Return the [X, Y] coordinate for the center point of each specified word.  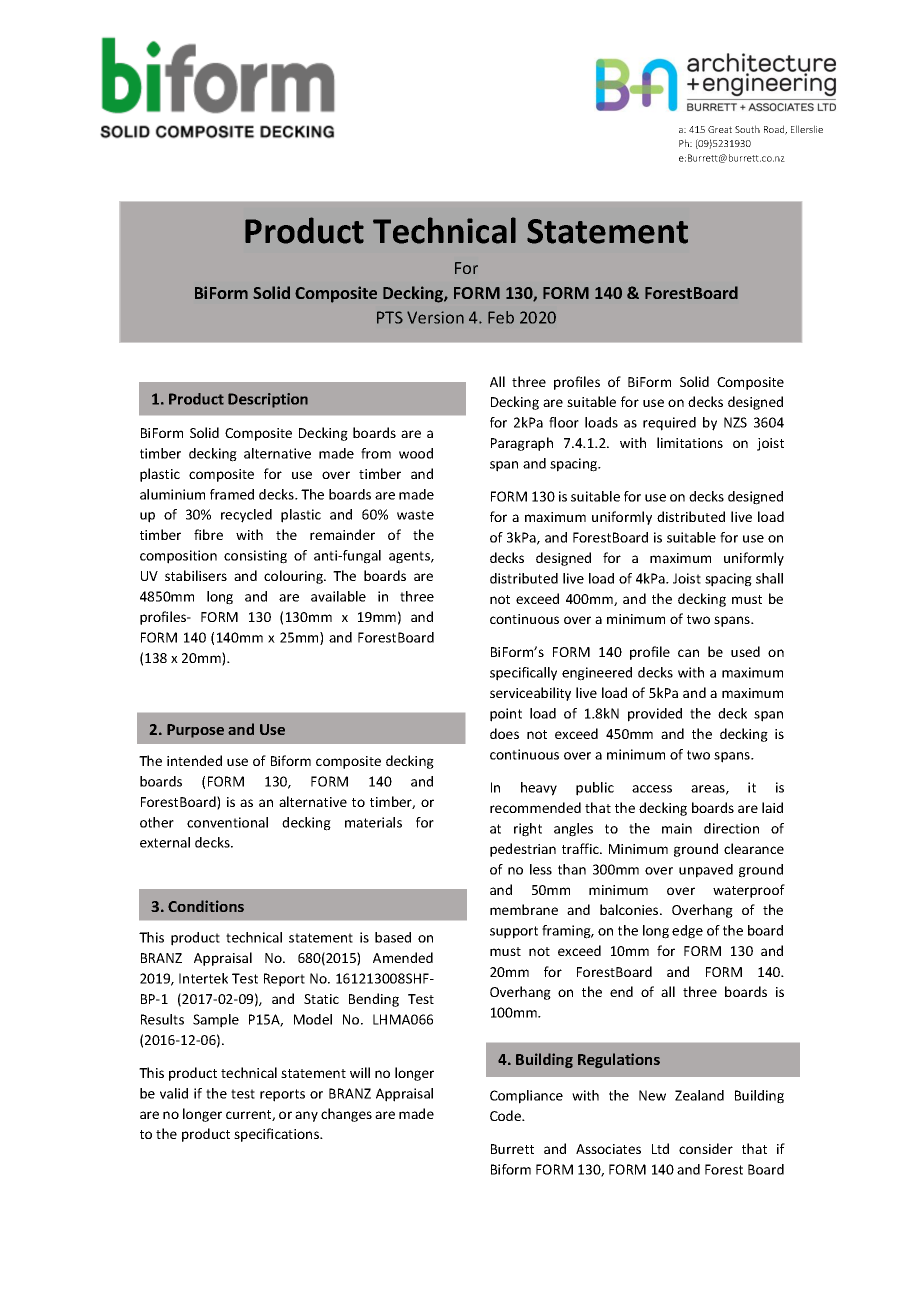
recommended [535, 807]
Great [720, 129]
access [652, 789]
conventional [227, 822]
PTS [390, 317]
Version [435, 317]
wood [416, 453]
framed [232, 494]
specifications [277, 1135]
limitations [690, 442]
